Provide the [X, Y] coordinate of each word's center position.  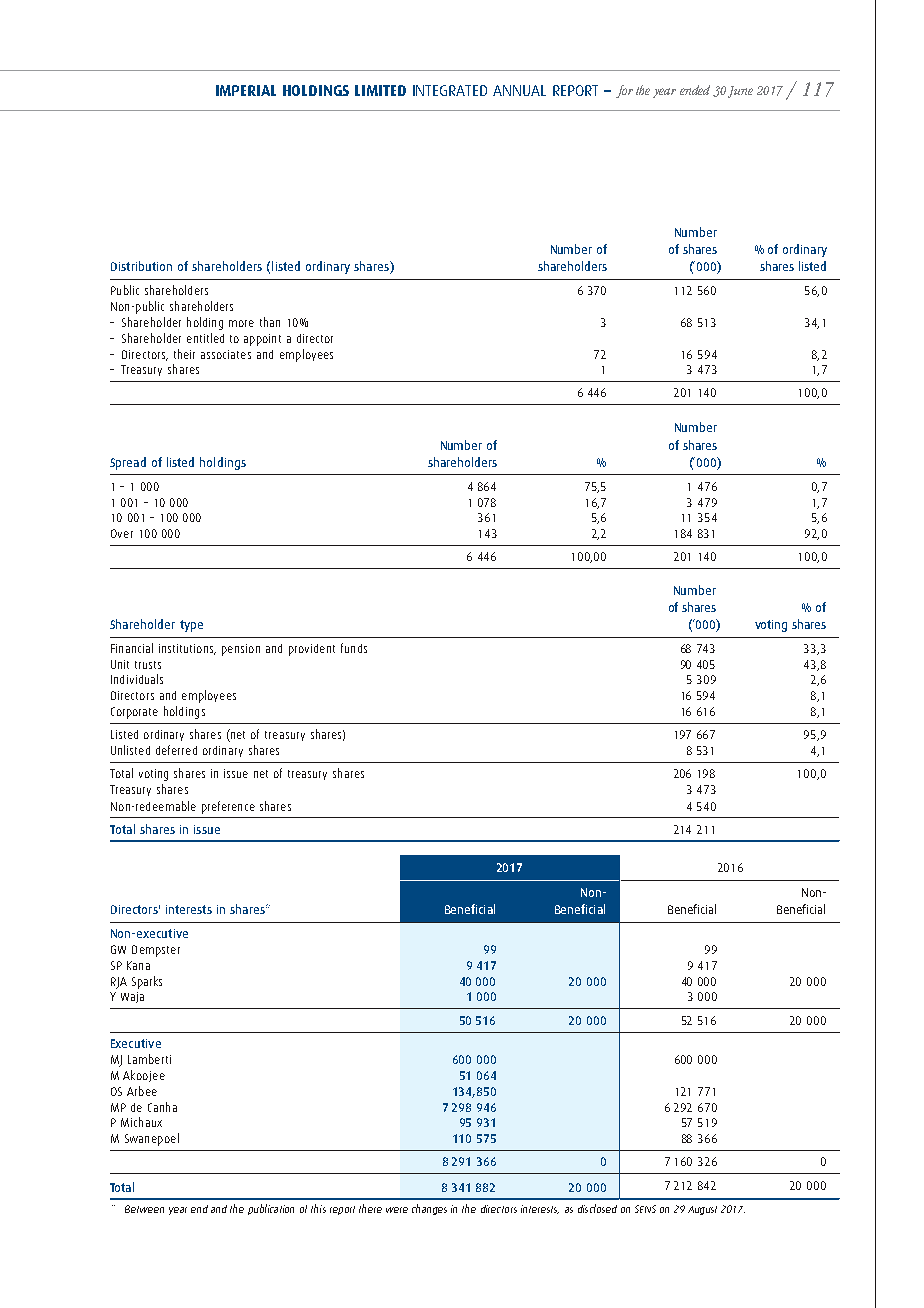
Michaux [141, 1122]
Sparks [147, 982]
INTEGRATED [450, 90]
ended [695, 90]
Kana [138, 965]
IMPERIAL [246, 90]
